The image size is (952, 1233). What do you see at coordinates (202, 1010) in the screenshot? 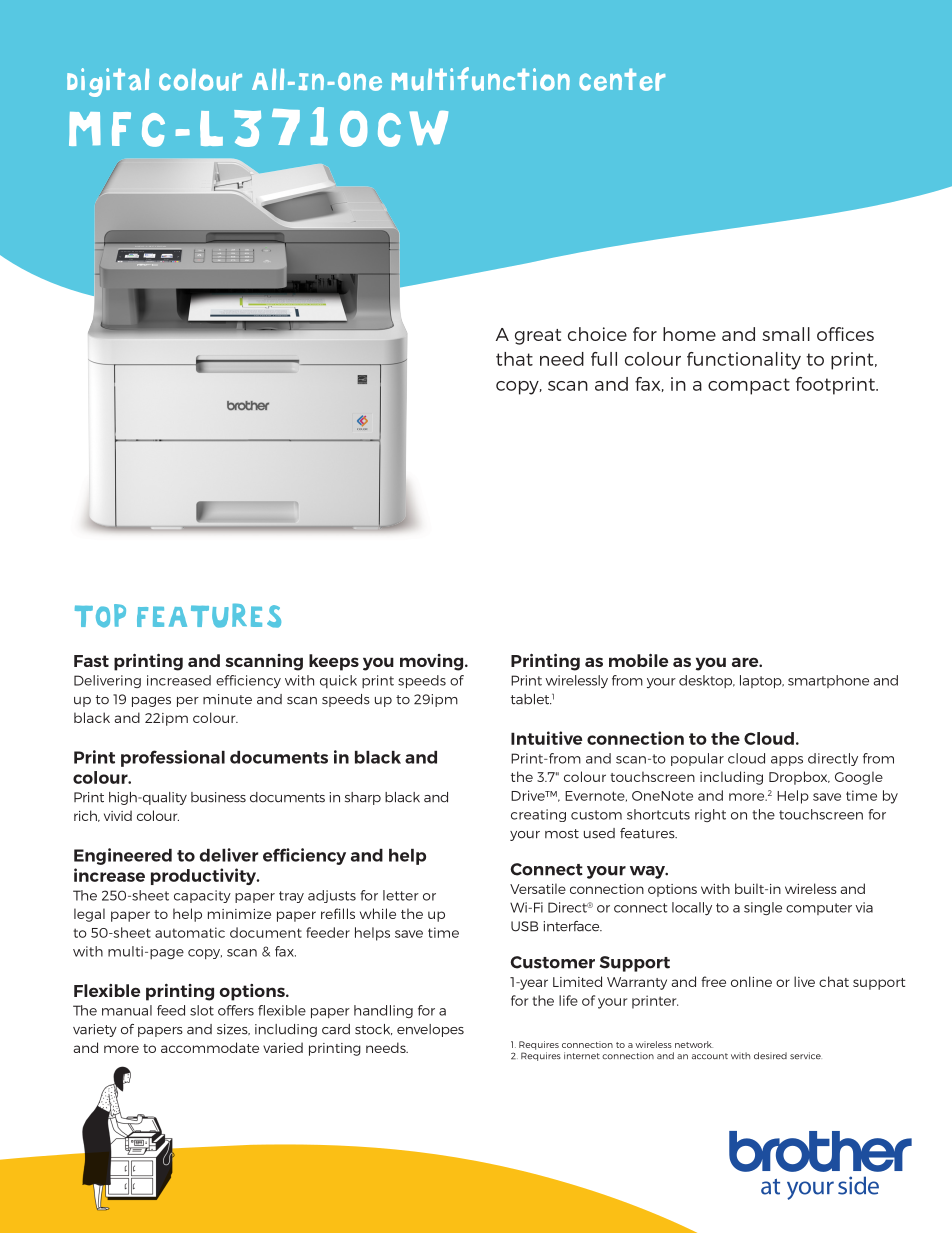
I see `slot` at bounding box center [202, 1010].
